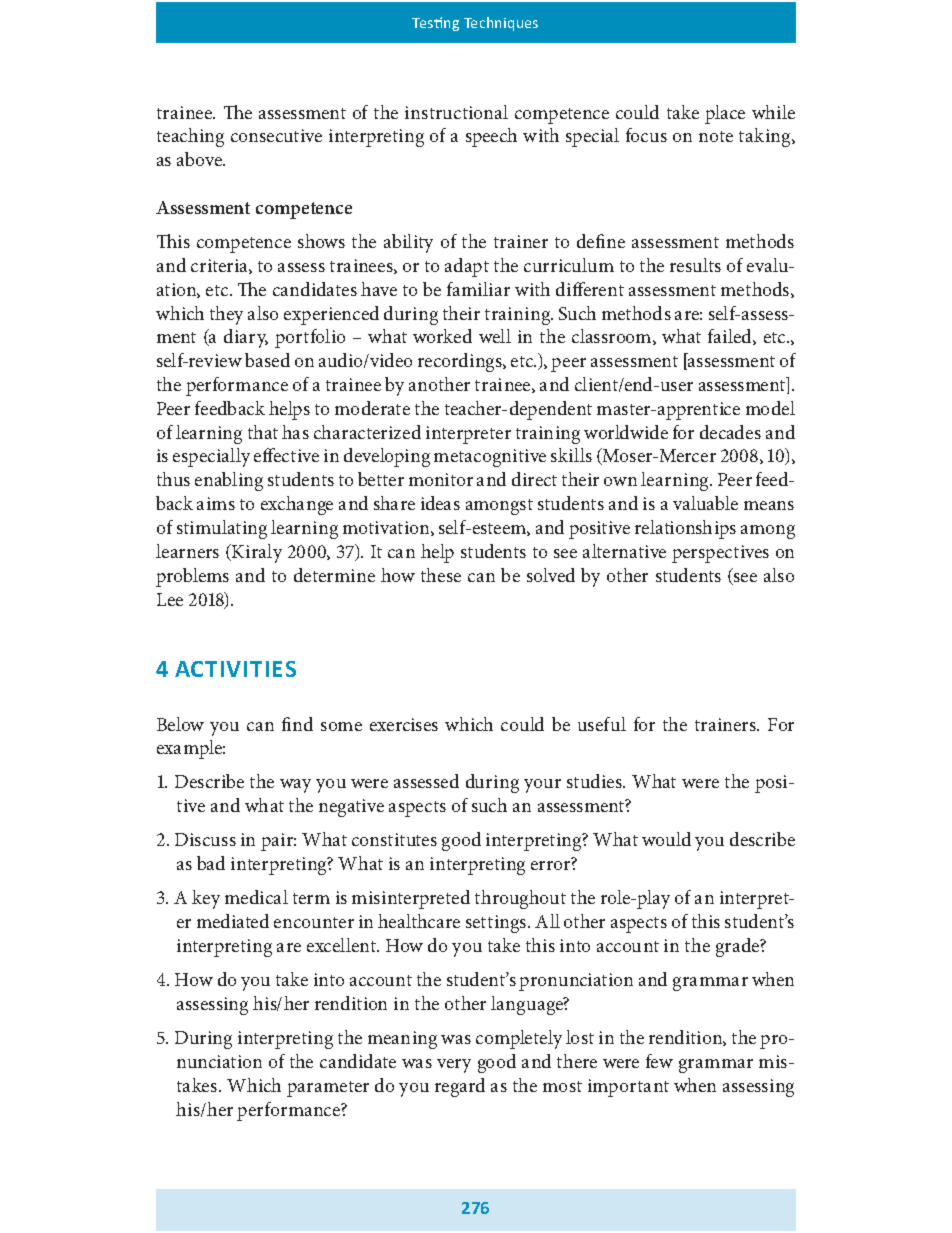 Image resolution: width=952 pixels, height=1233 pixels. What do you see at coordinates (328, 1089) in the page?
I see `parameter` at bounding box center [328, 1089].
